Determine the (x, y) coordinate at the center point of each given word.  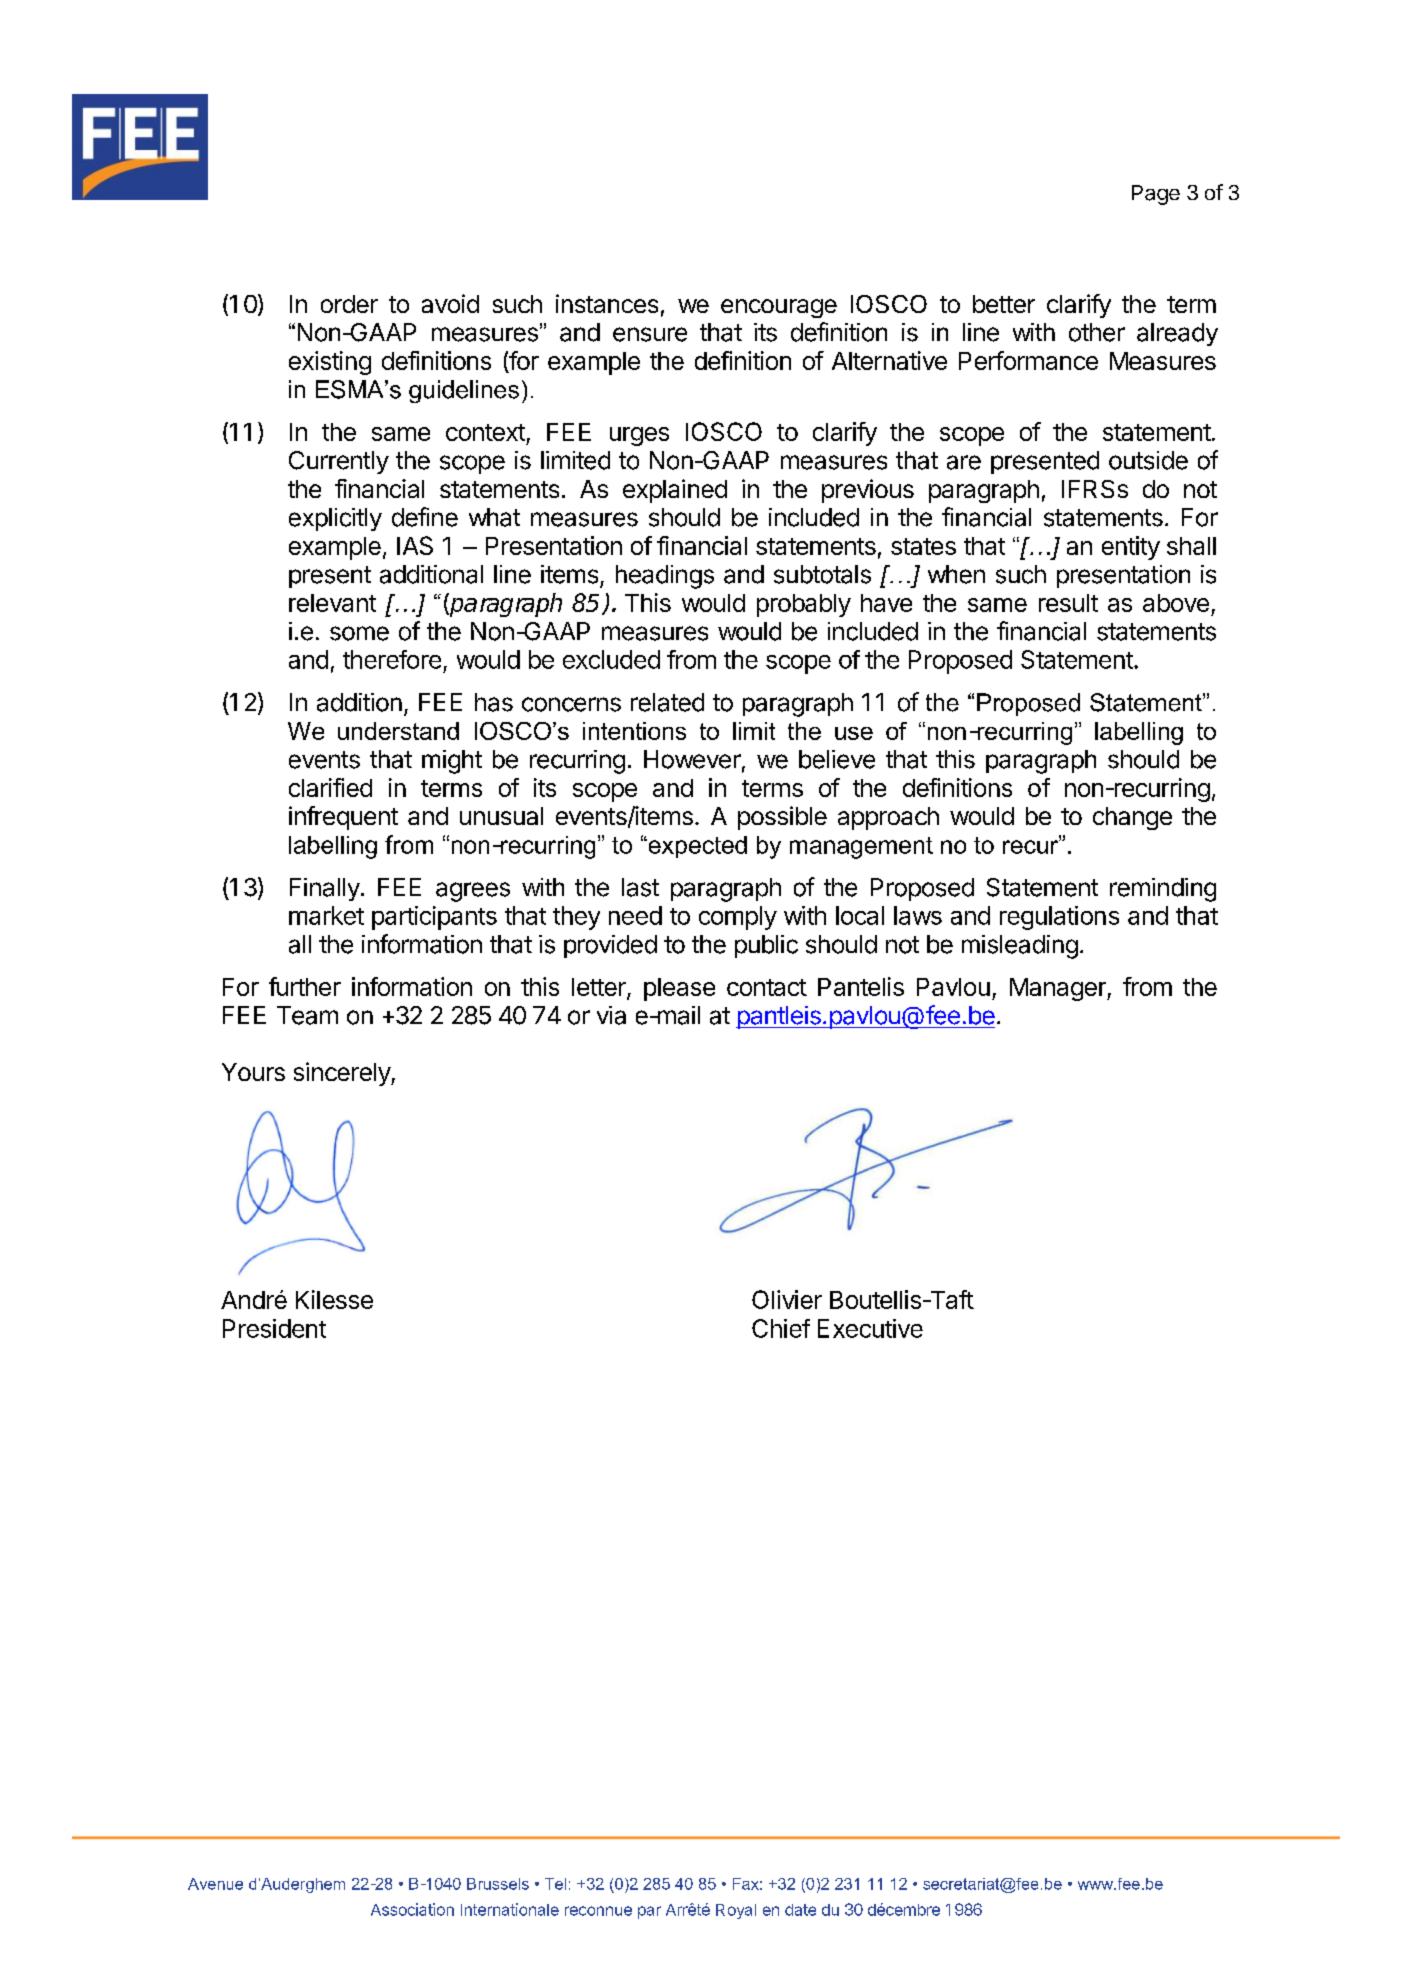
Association (412, 1909)
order (349, 304)
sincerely (343, 1074)
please (679, 989)
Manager (1059, 989)
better (1004, 304)
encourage (779, 308)
